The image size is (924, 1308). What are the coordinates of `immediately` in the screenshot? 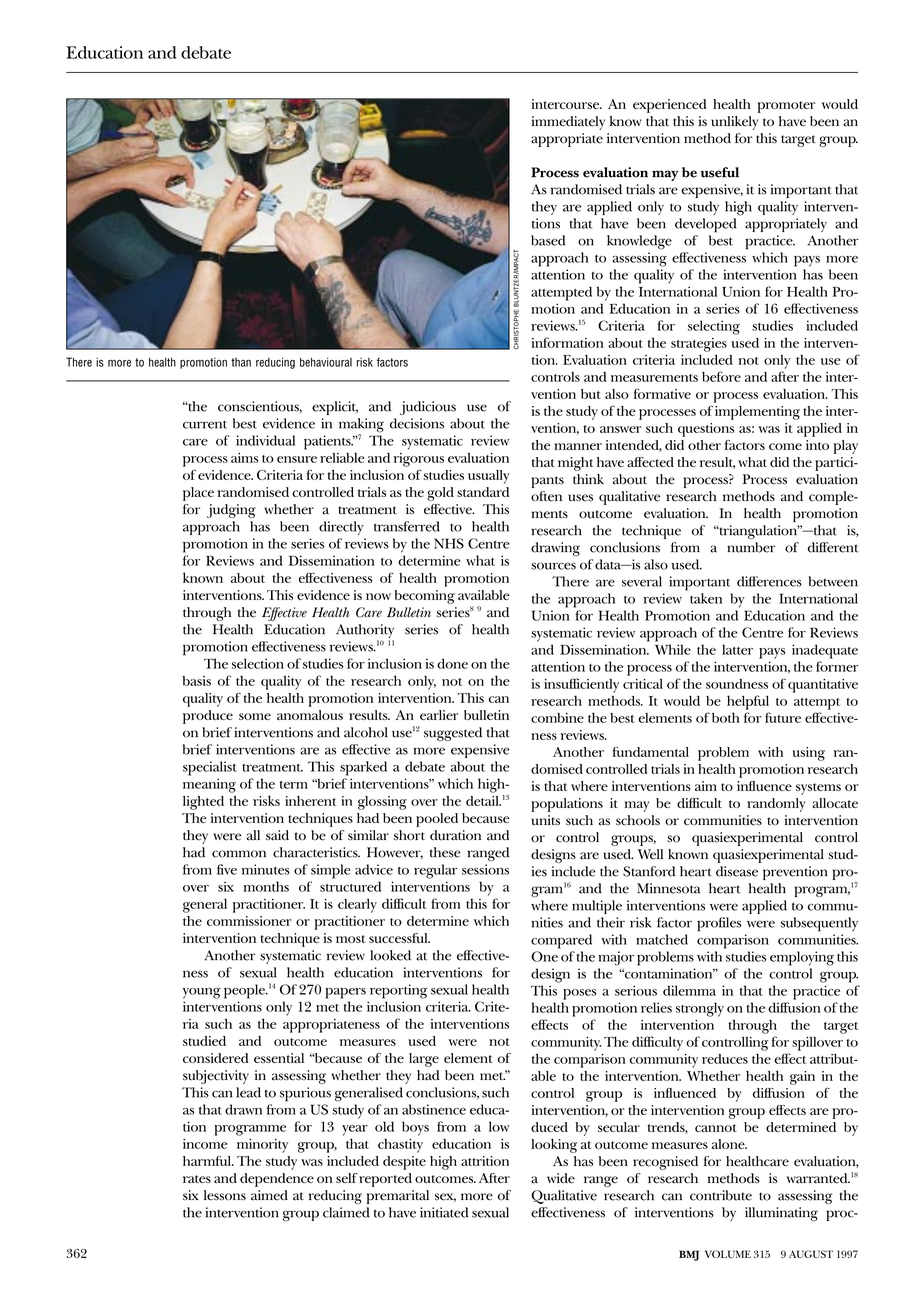 It's located at (568, 123).
